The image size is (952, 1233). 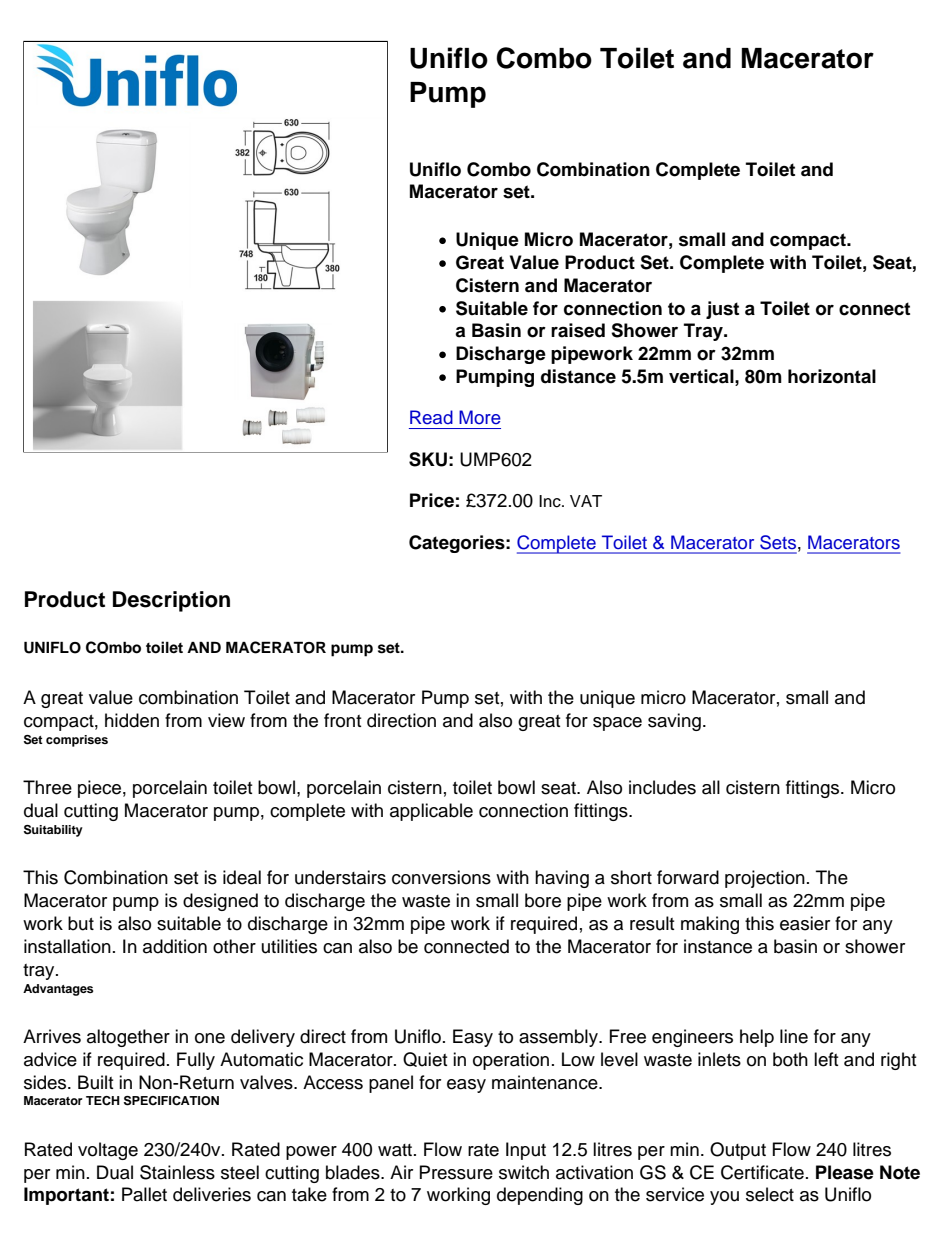 I want to click on addition, so click(x=175, y=946).
